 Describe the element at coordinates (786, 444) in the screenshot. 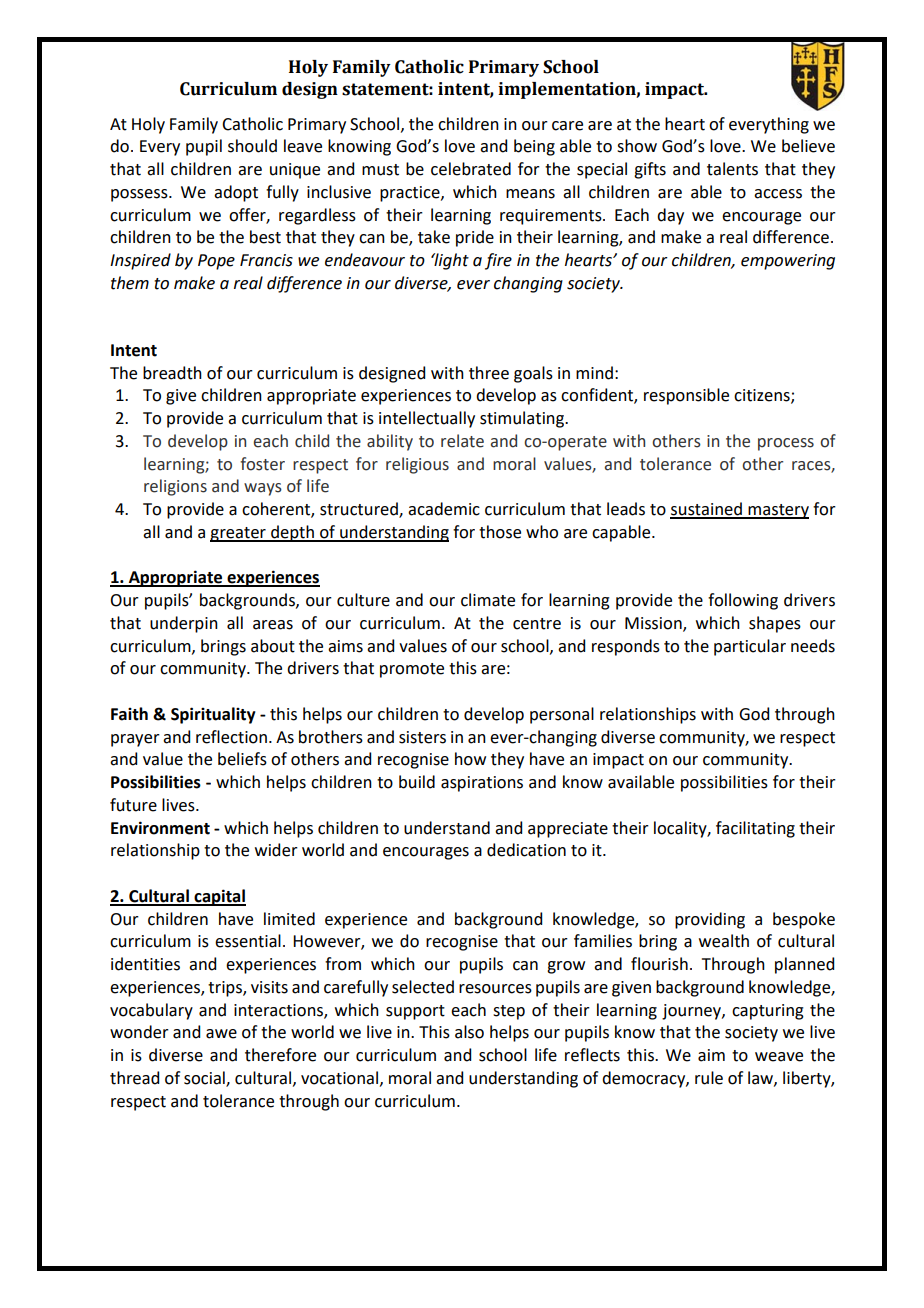

I see `process` at that location.
